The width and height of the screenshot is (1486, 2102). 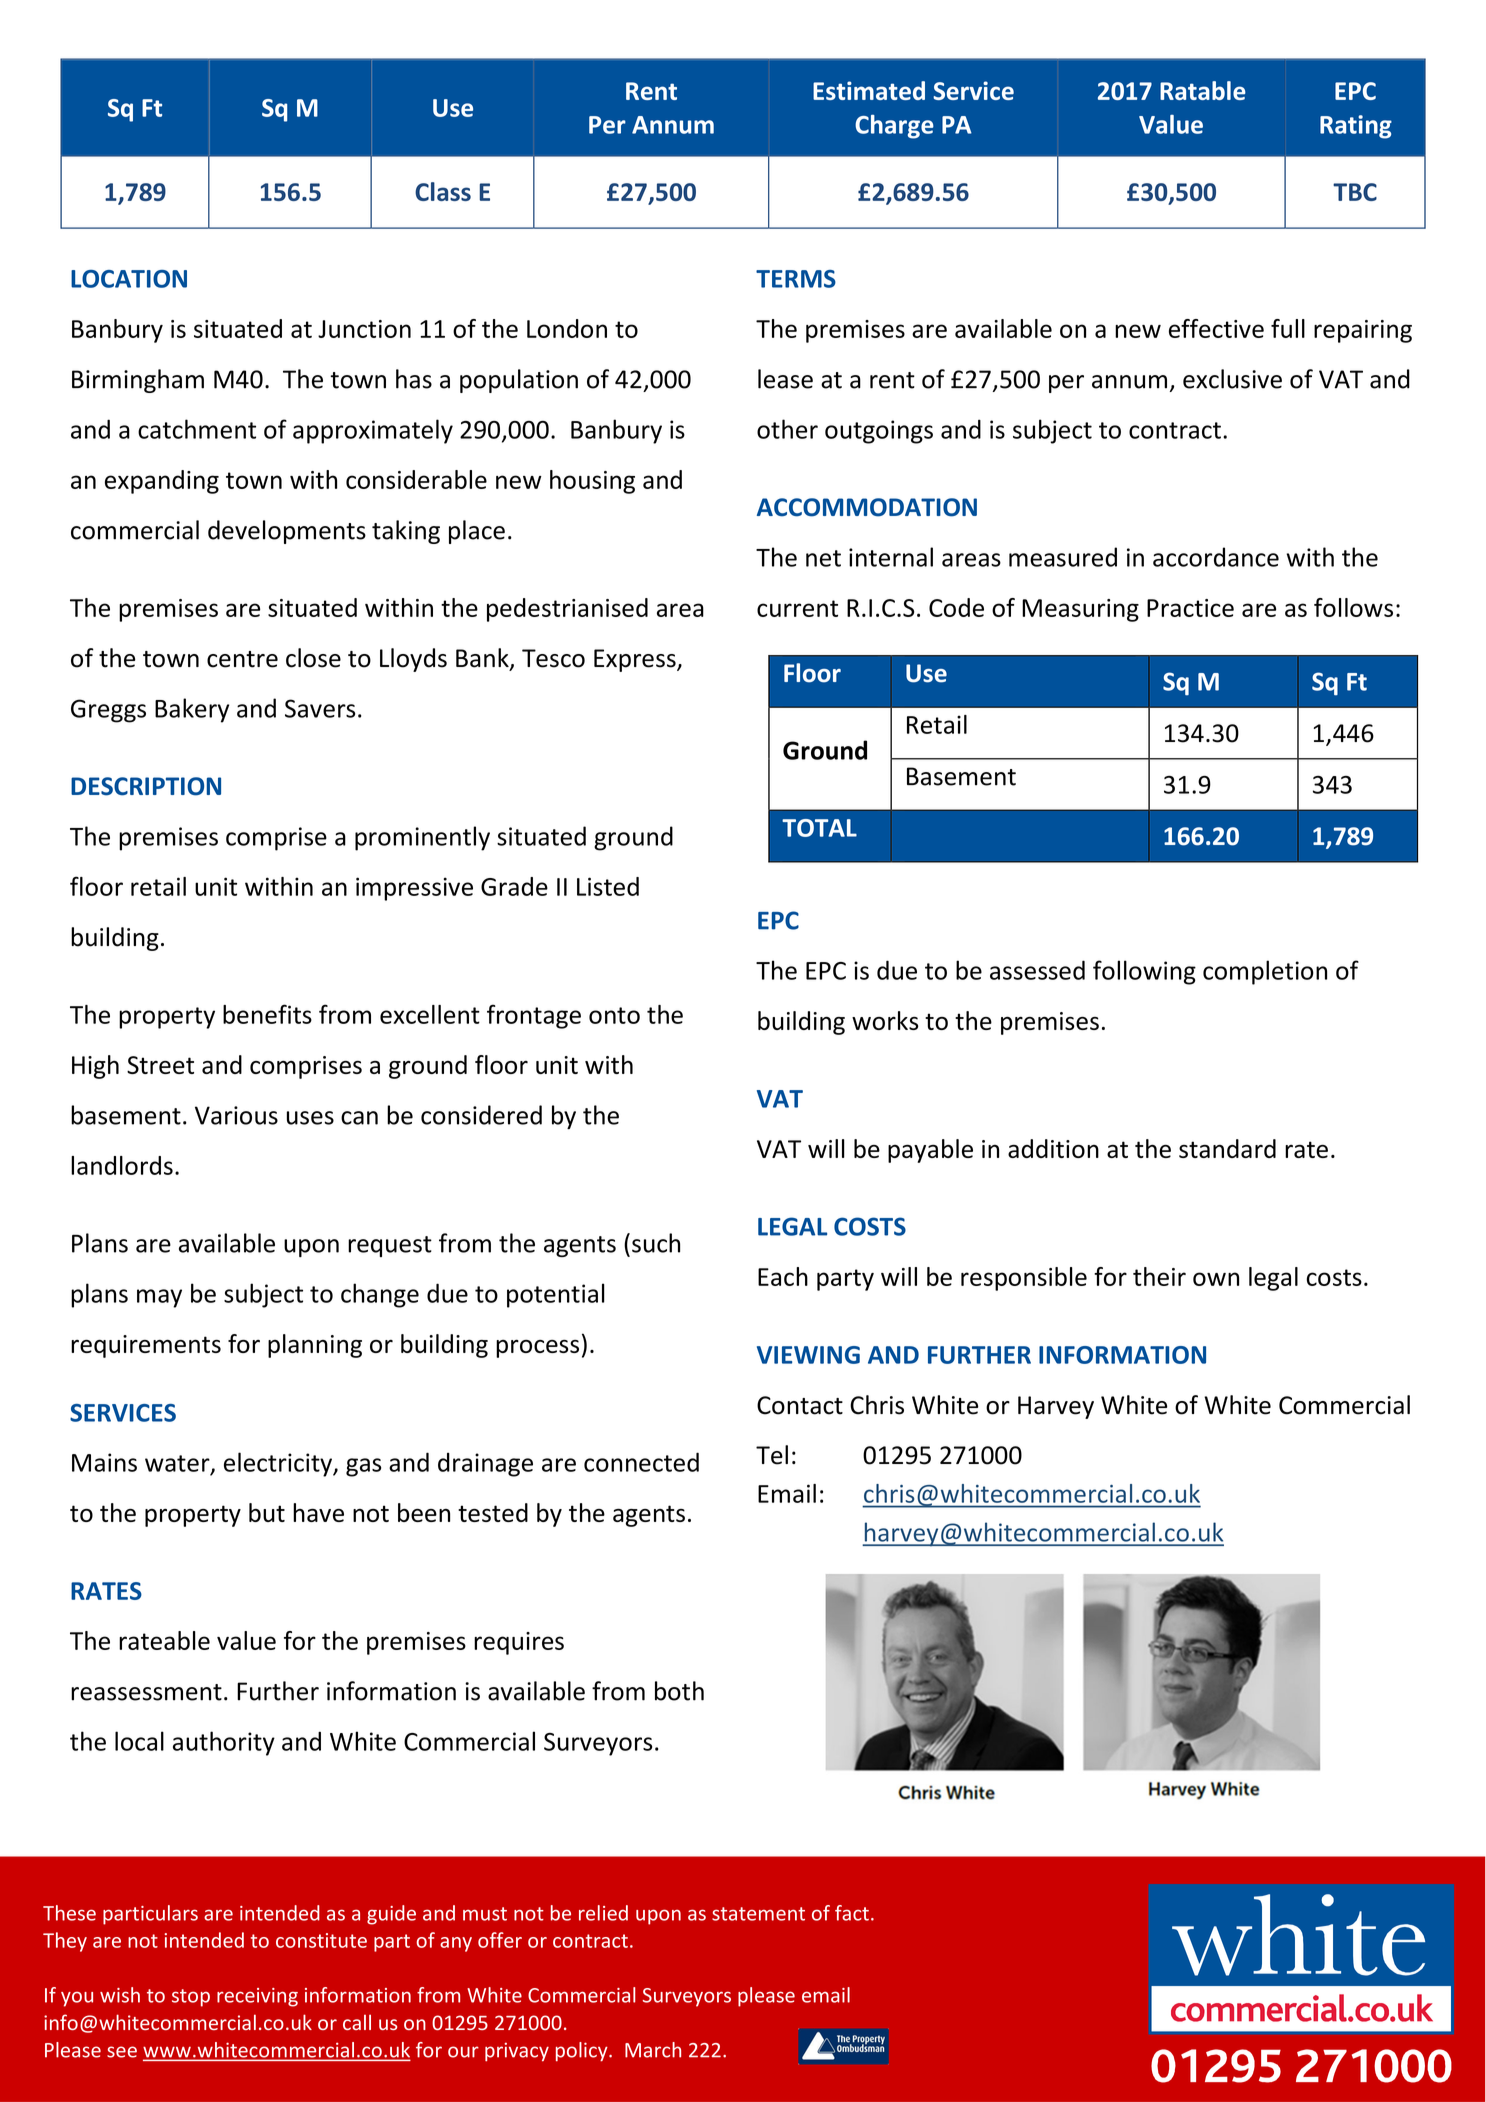 What do you see at coordinates (819, 828) in the screenshot?
I see `TOTAL` at bounding box center [819, 828].
